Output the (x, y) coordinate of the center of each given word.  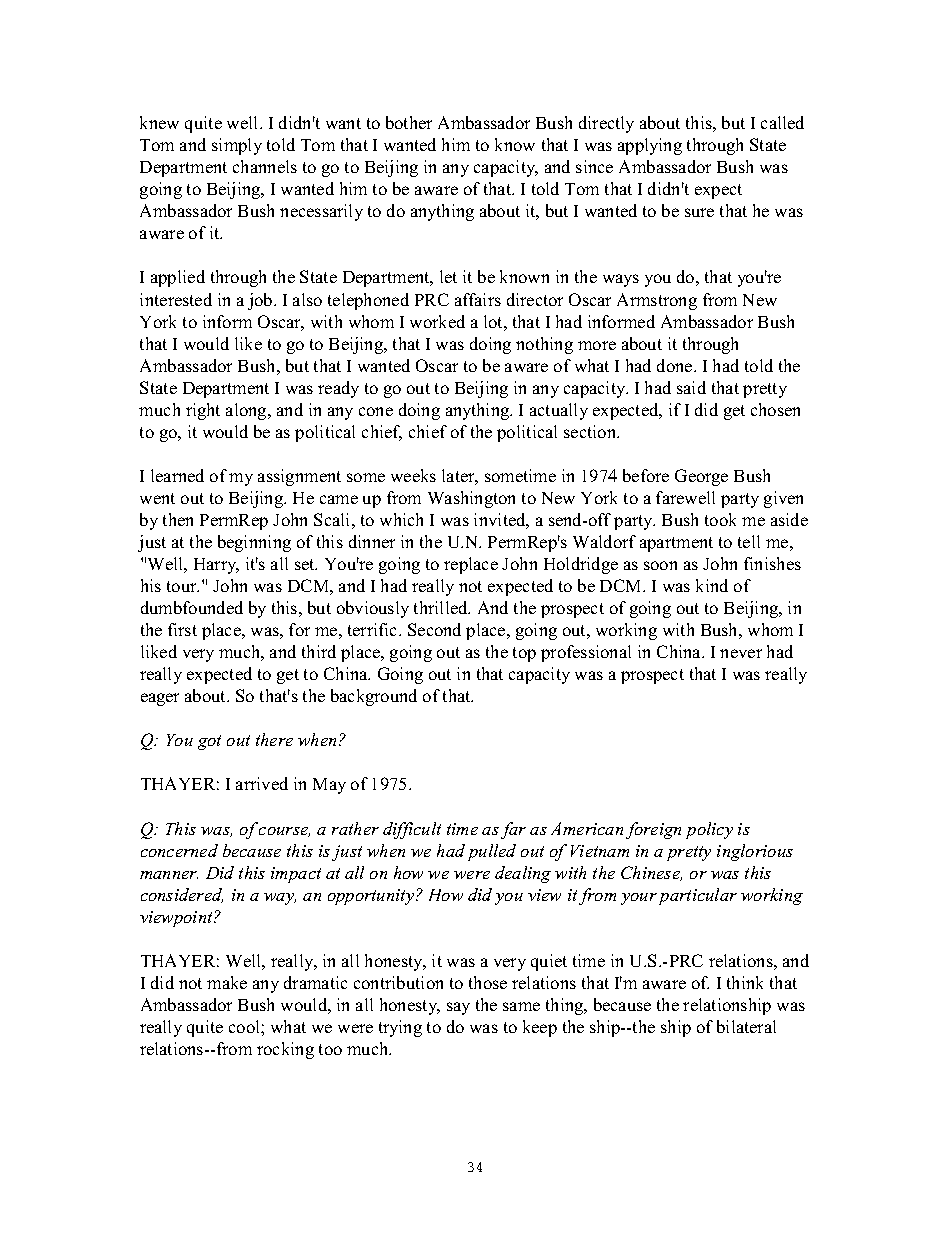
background (374, 697)
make (227, 982)
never (741, 653)
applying (650, 146)
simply (237, 146)
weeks (413, 475)
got (209, 742)
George (701, 477)
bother (409, 122)
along (247, 411)
